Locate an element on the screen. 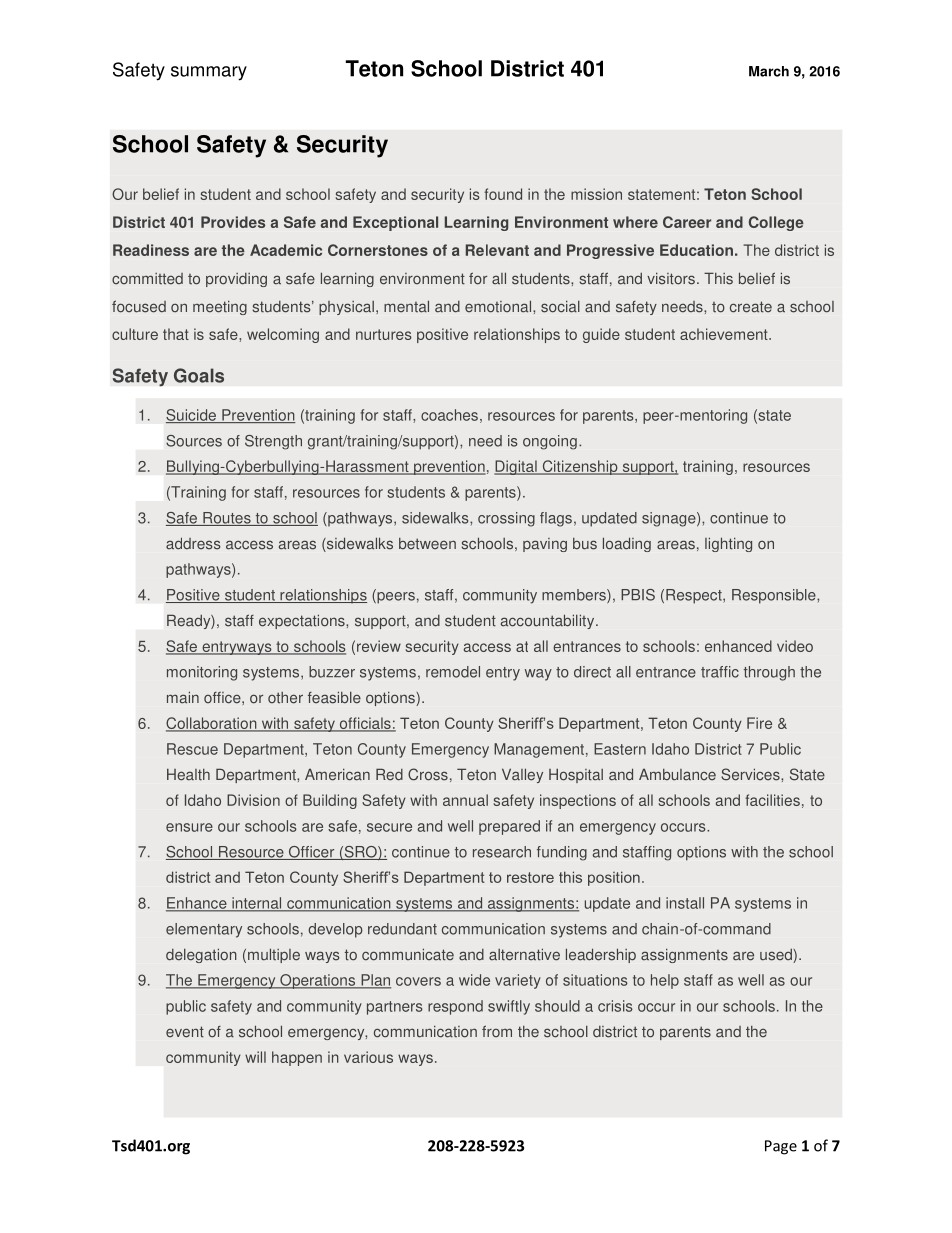 This screenshot has width=952, height=1233. monitoring is located at coordinates (202, 673).
